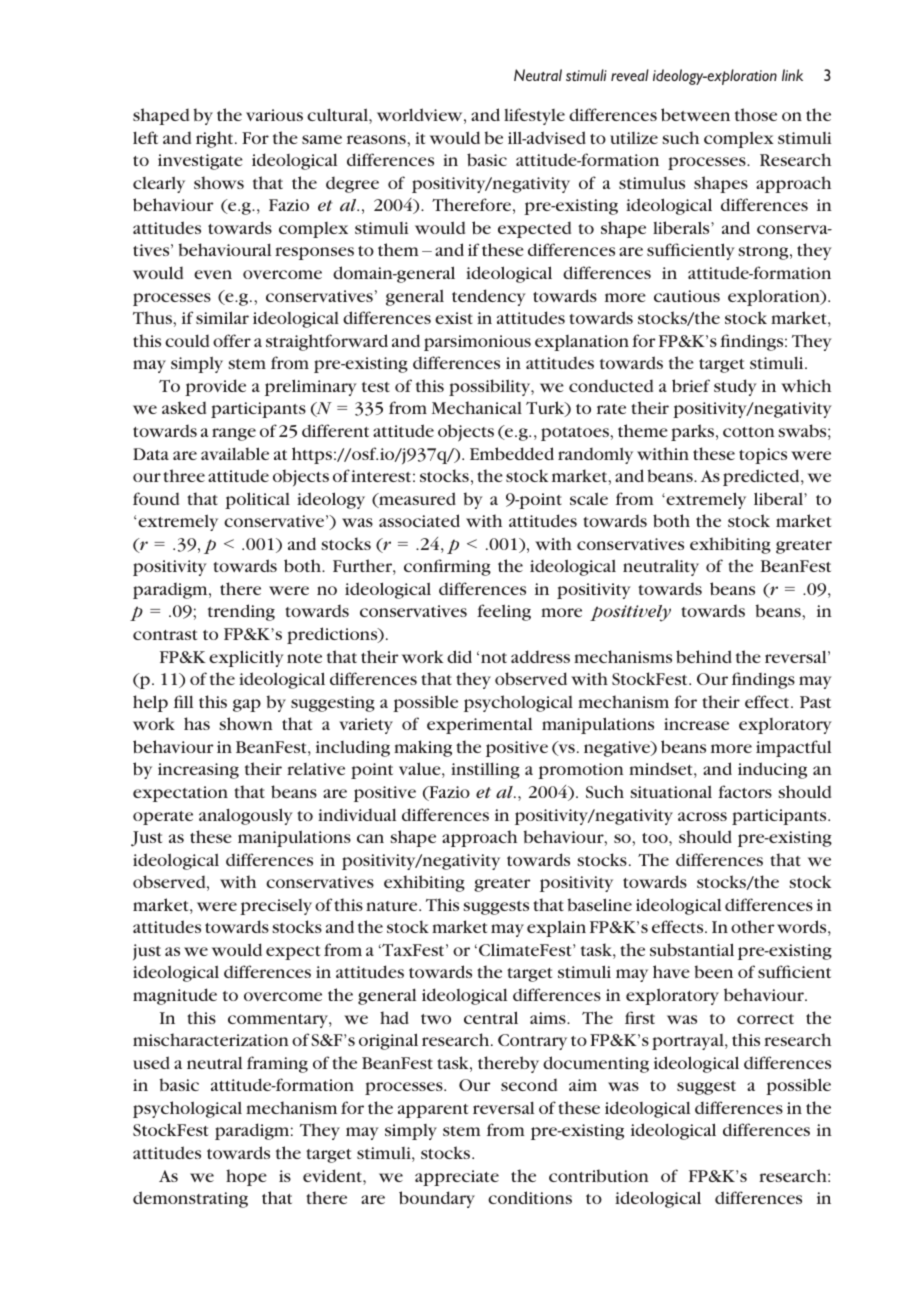 The width and height of the page is (914, 1316). I want to click on central, so click(491, 1017).
